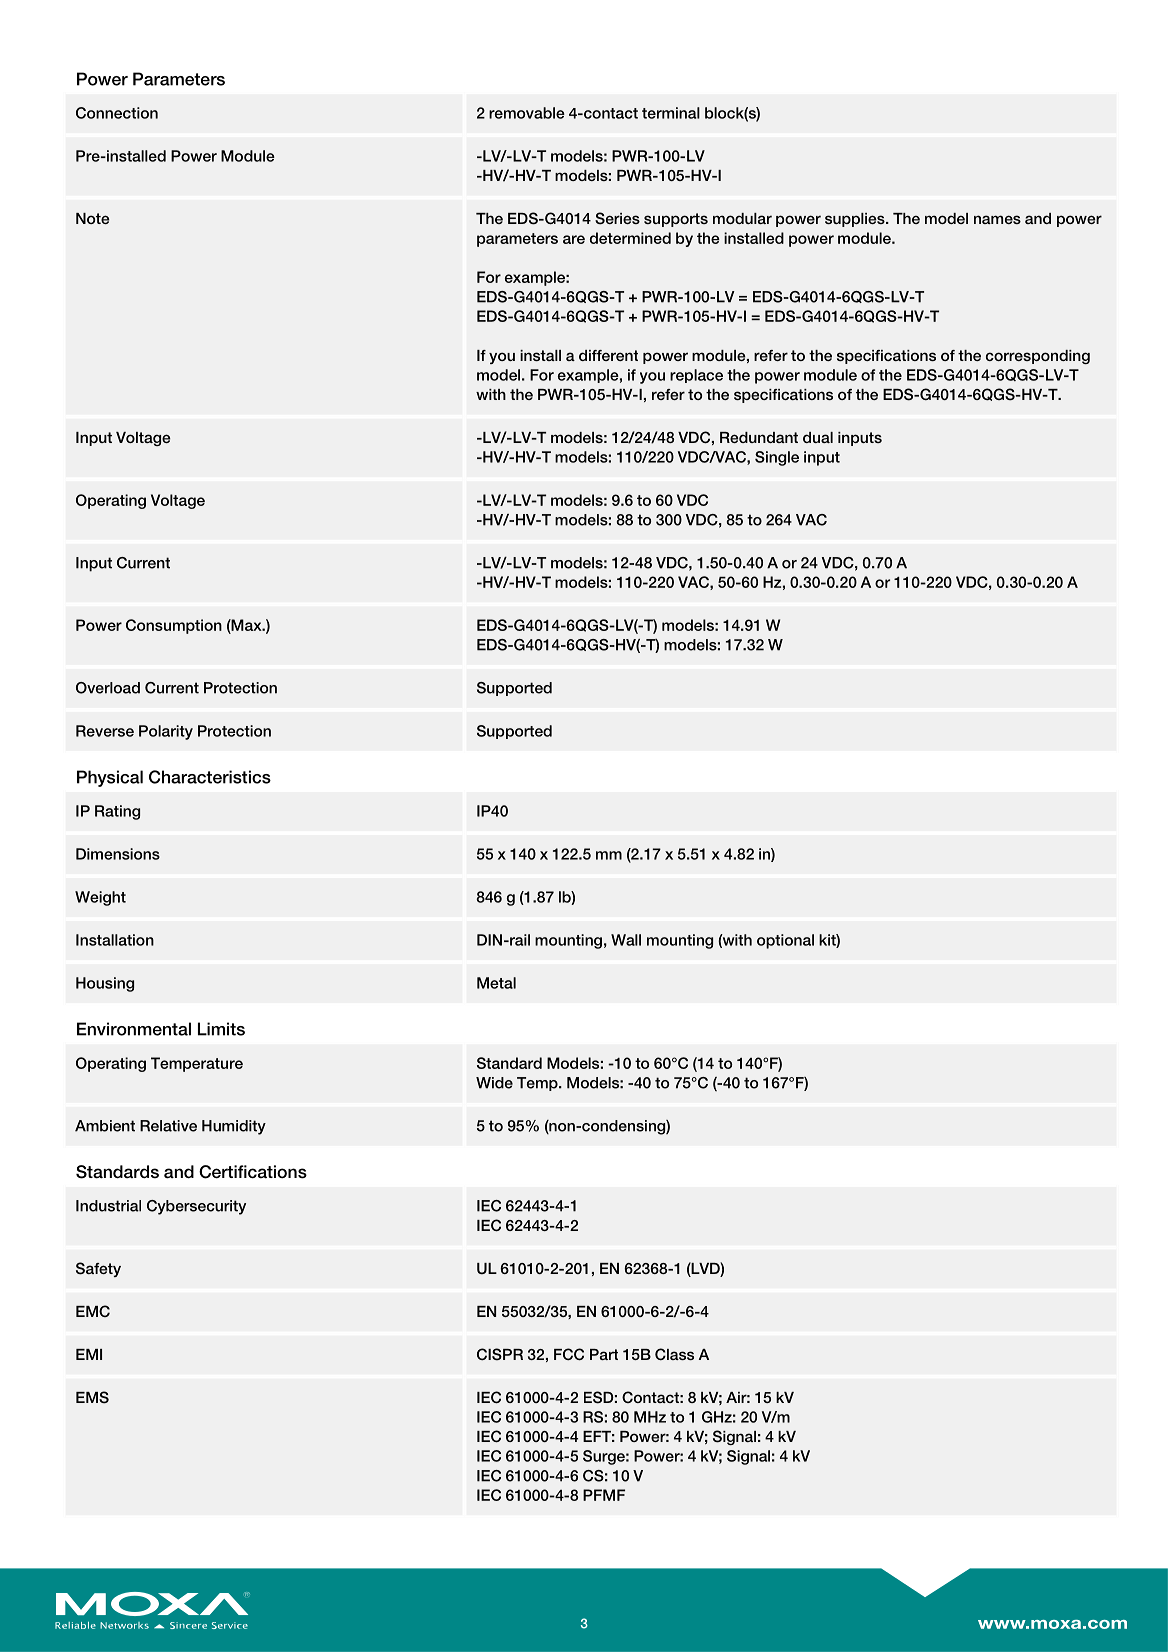  I want to click on optional, so click(785, 941).
